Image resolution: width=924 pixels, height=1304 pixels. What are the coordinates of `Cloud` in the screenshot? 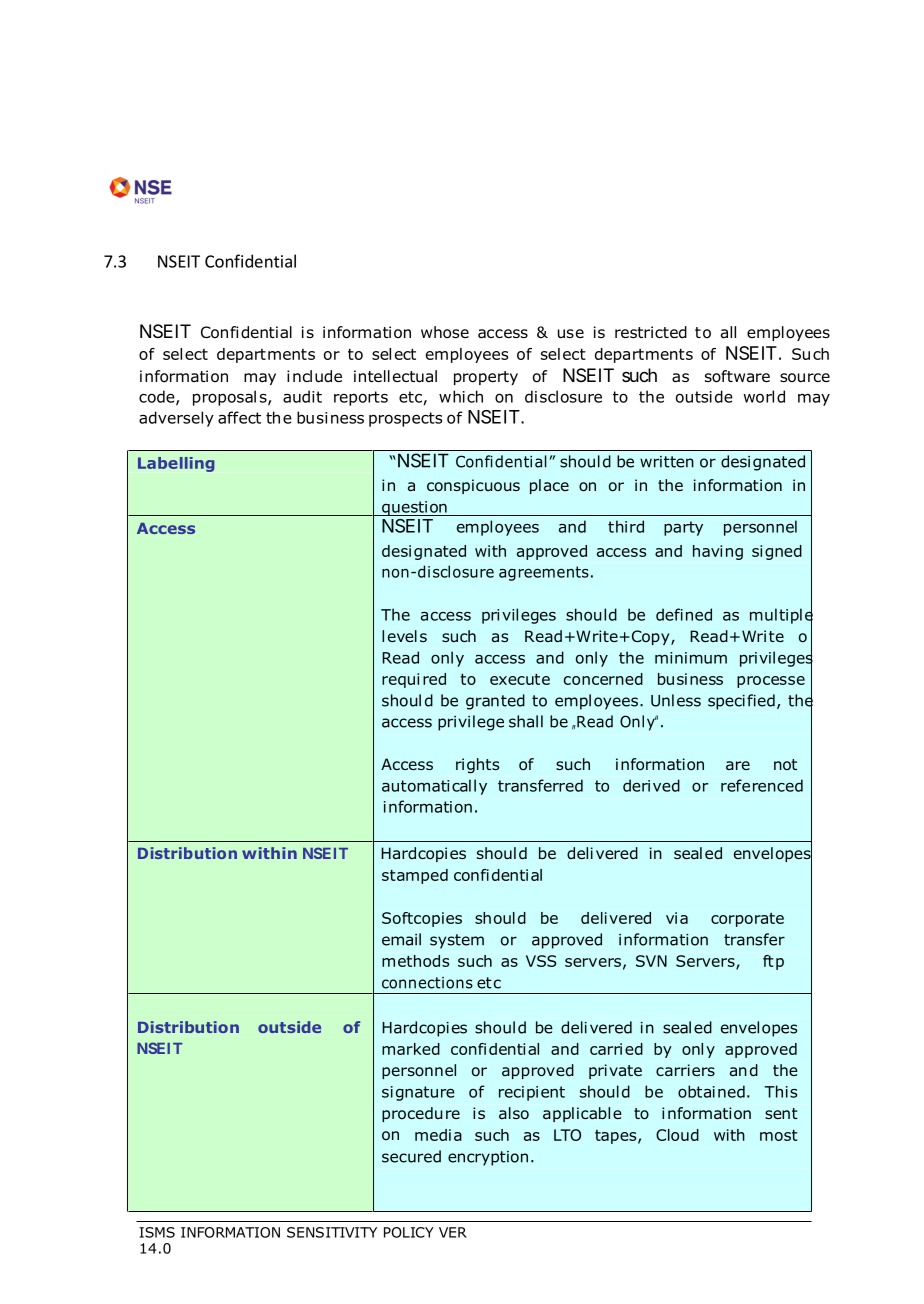 It's located at (677, 1135).
